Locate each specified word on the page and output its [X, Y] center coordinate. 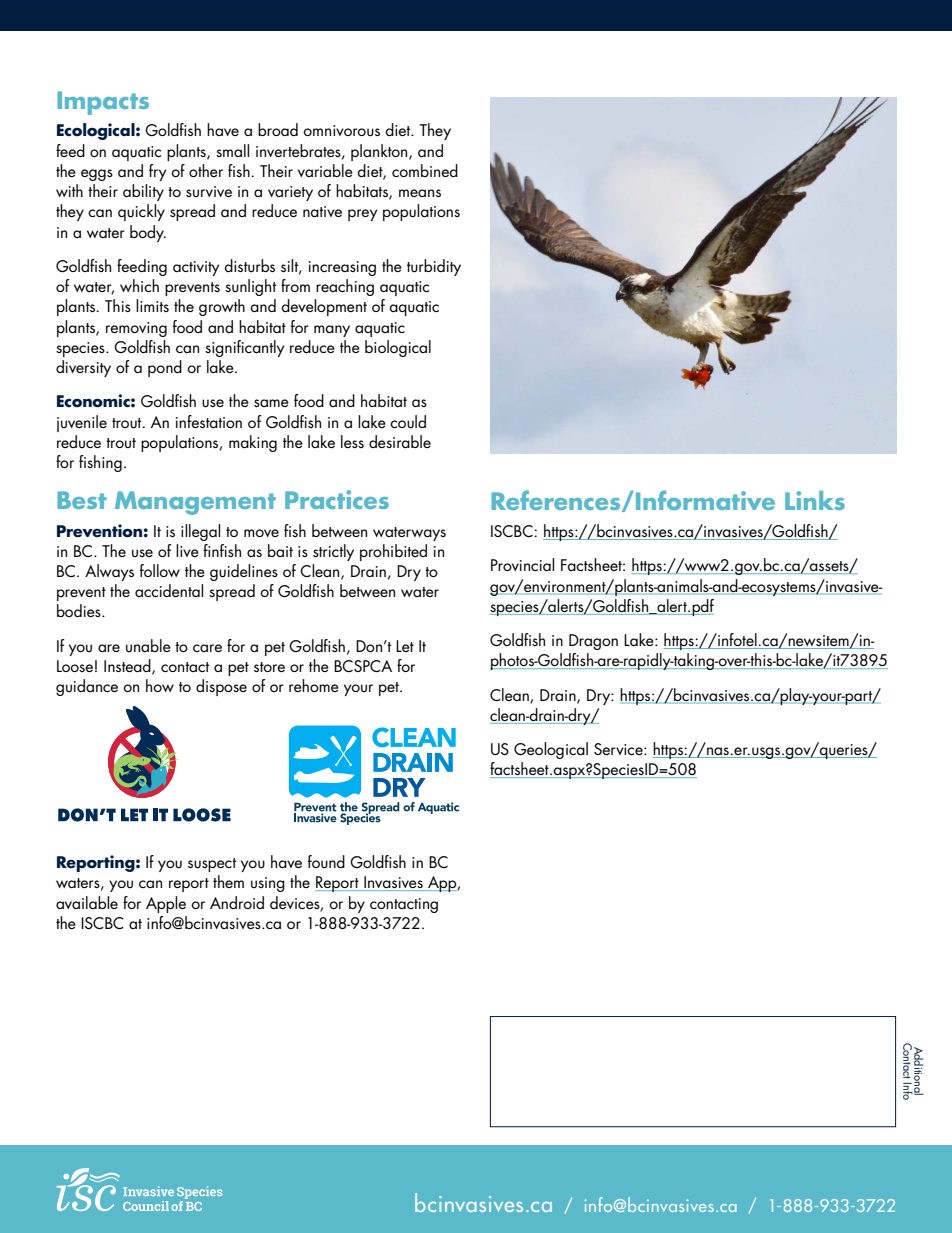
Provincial [522, 564]
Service [619, 749]
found [326, 862]
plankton [380, 152]
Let [405, 646]
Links [815, 500]
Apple [166, 904]
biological [398, 348]
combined [425, 170]
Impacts [103, 103]
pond [165, 368]
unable [148, 645]
